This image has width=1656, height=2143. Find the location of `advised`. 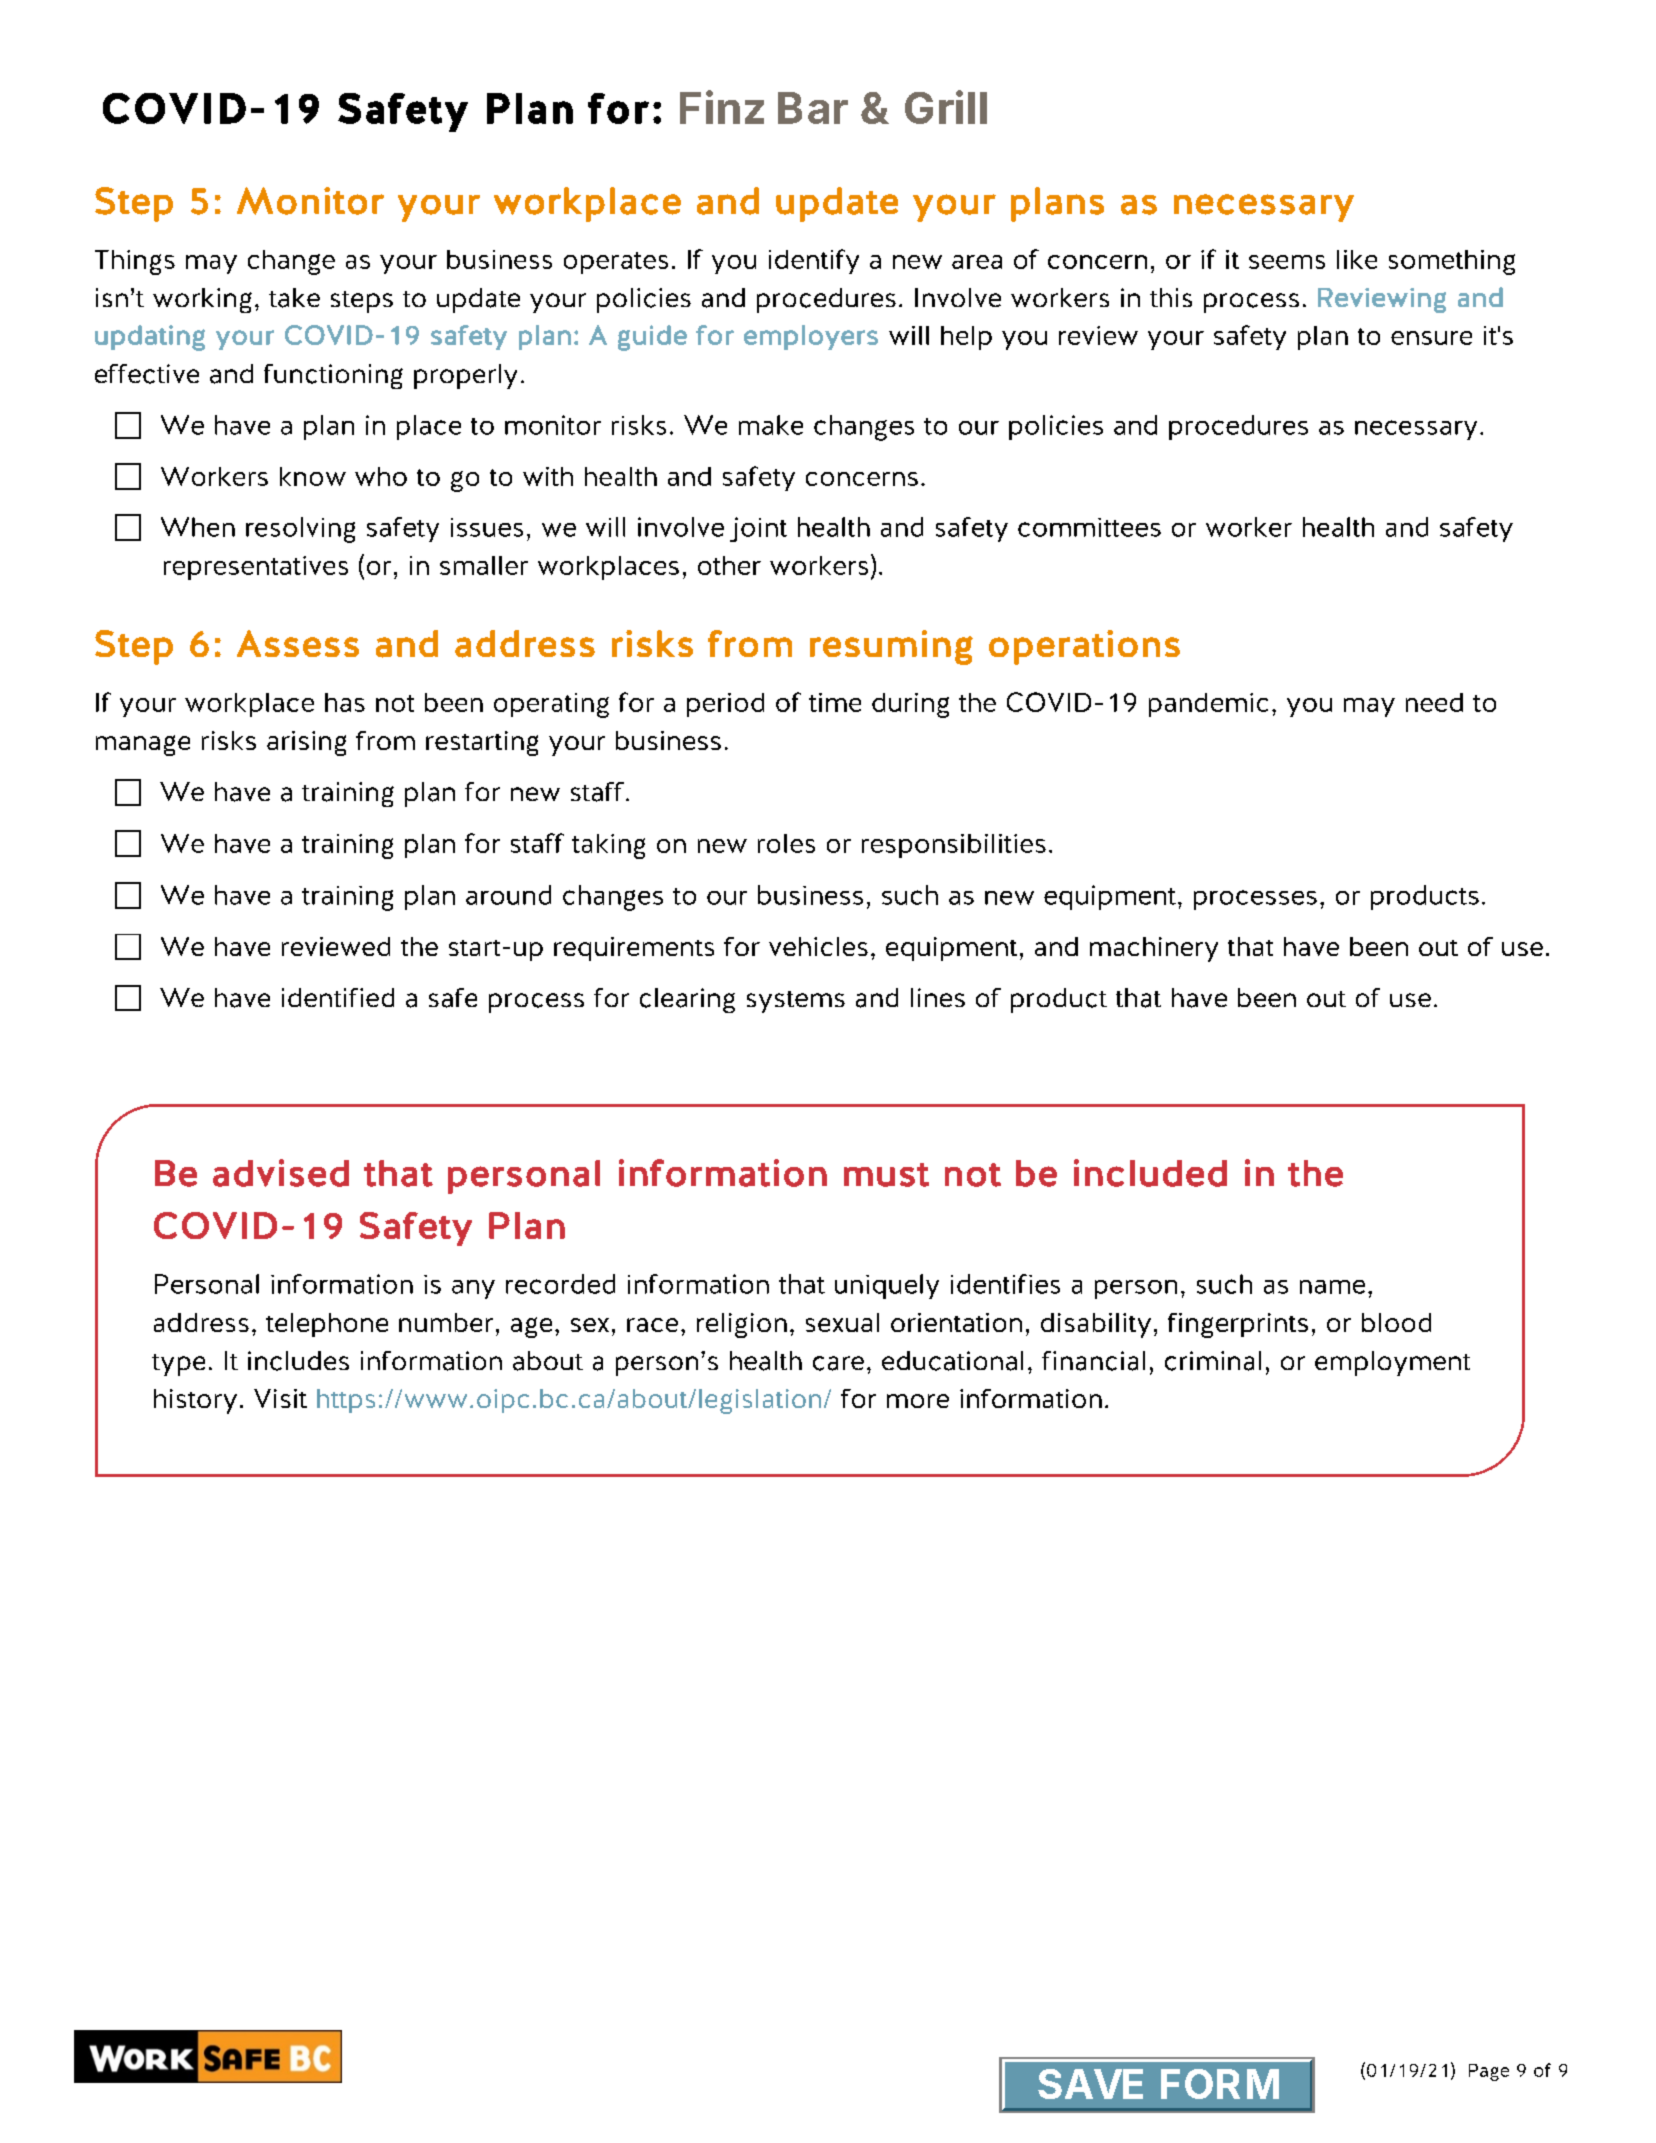

advised is located at coordinates (281, 1173).
